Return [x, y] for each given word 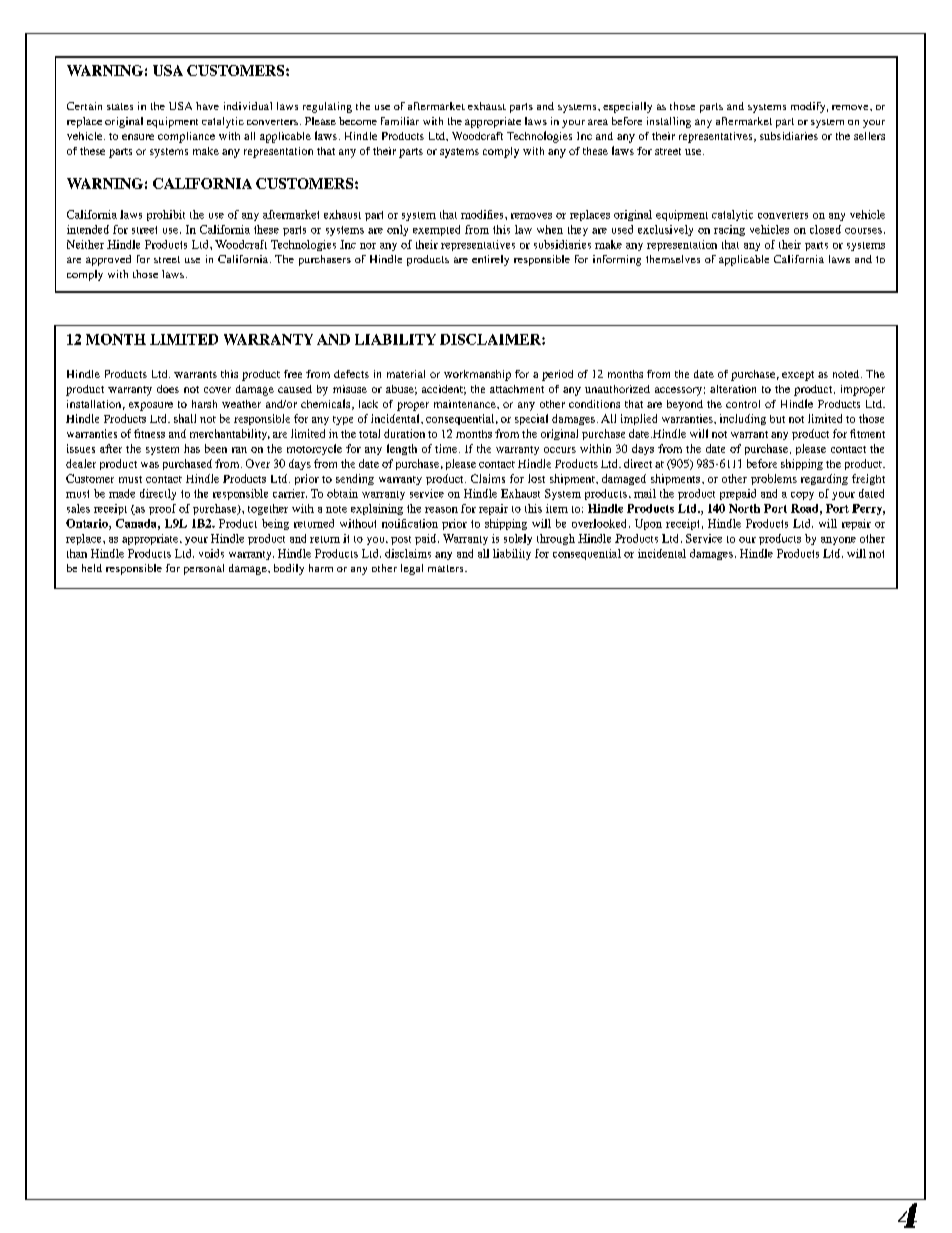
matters [447, 568]
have [207, 106]
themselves [673, 259]
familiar [400, 121]
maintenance [466, 404]
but [777, 419]
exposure [151, 406]
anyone [838, 541]
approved [108, 260]
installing [669, 122]
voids [211, 553]
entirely [490, 260]
